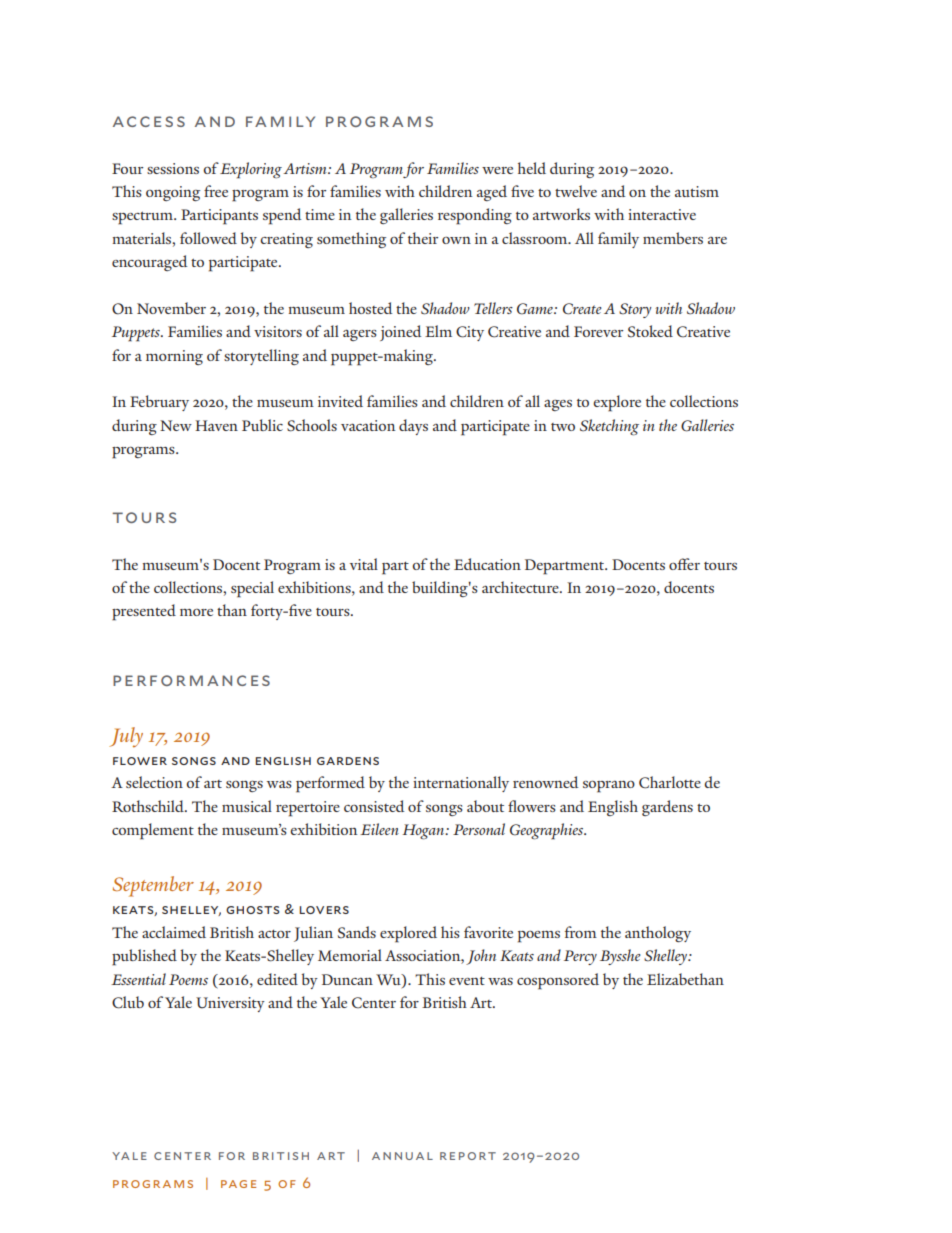 The width and height of the screenshot is (952, 1233). I want to click on University, so click(230, 1004).
